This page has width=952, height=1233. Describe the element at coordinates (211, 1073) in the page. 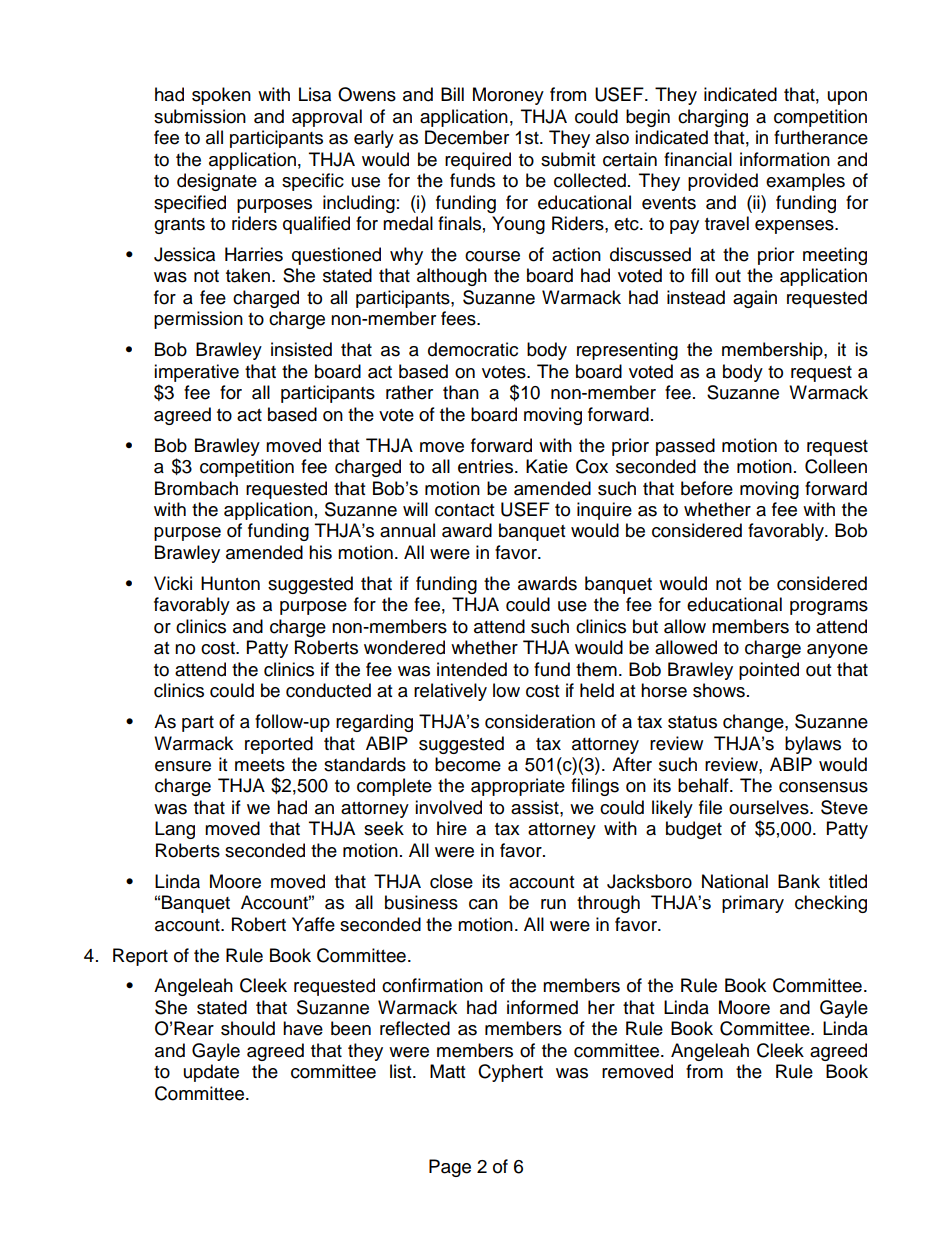

I see `update` at that location.
